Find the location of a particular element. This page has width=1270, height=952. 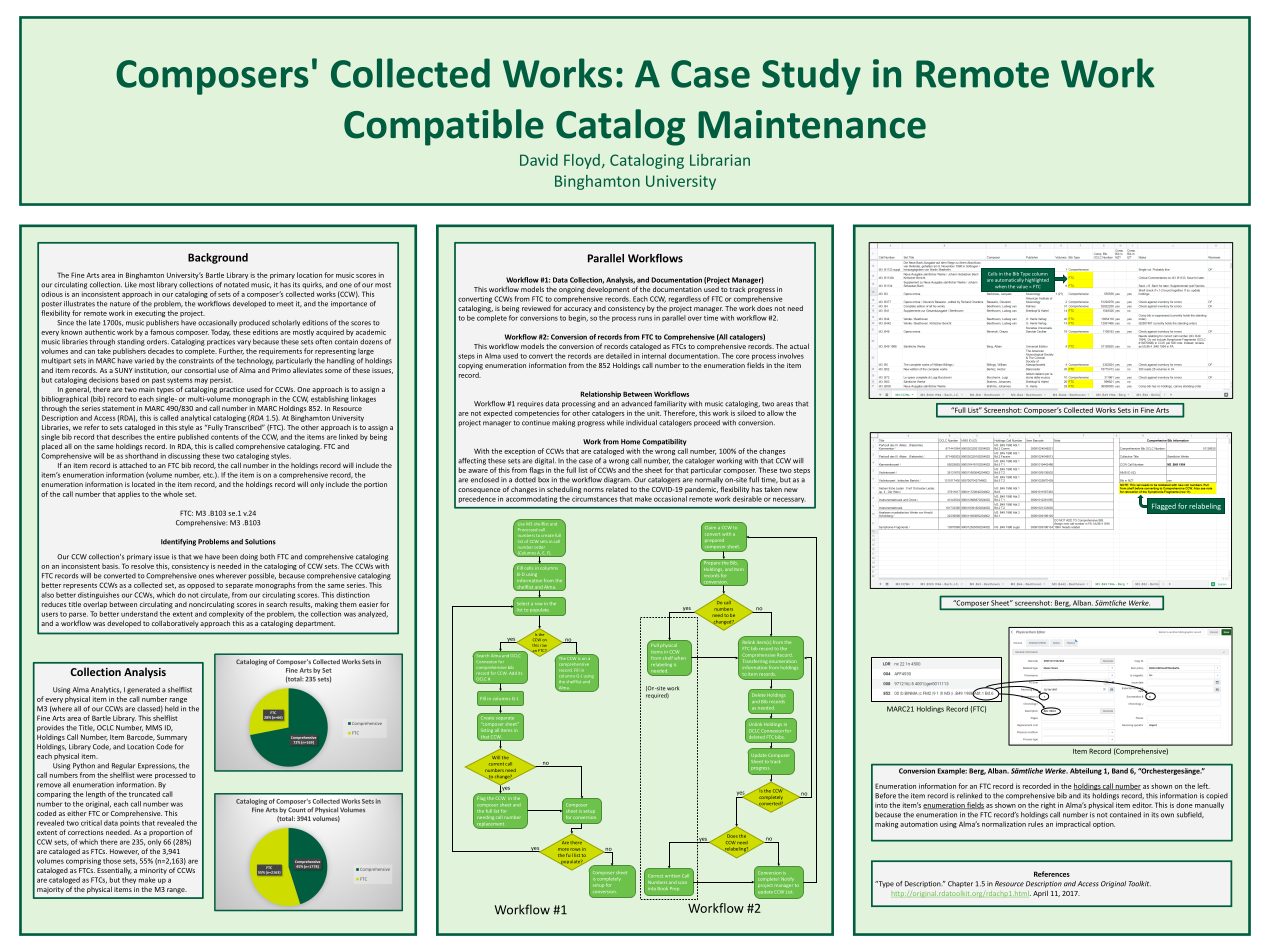

written is located at coordinates (672, 876).
